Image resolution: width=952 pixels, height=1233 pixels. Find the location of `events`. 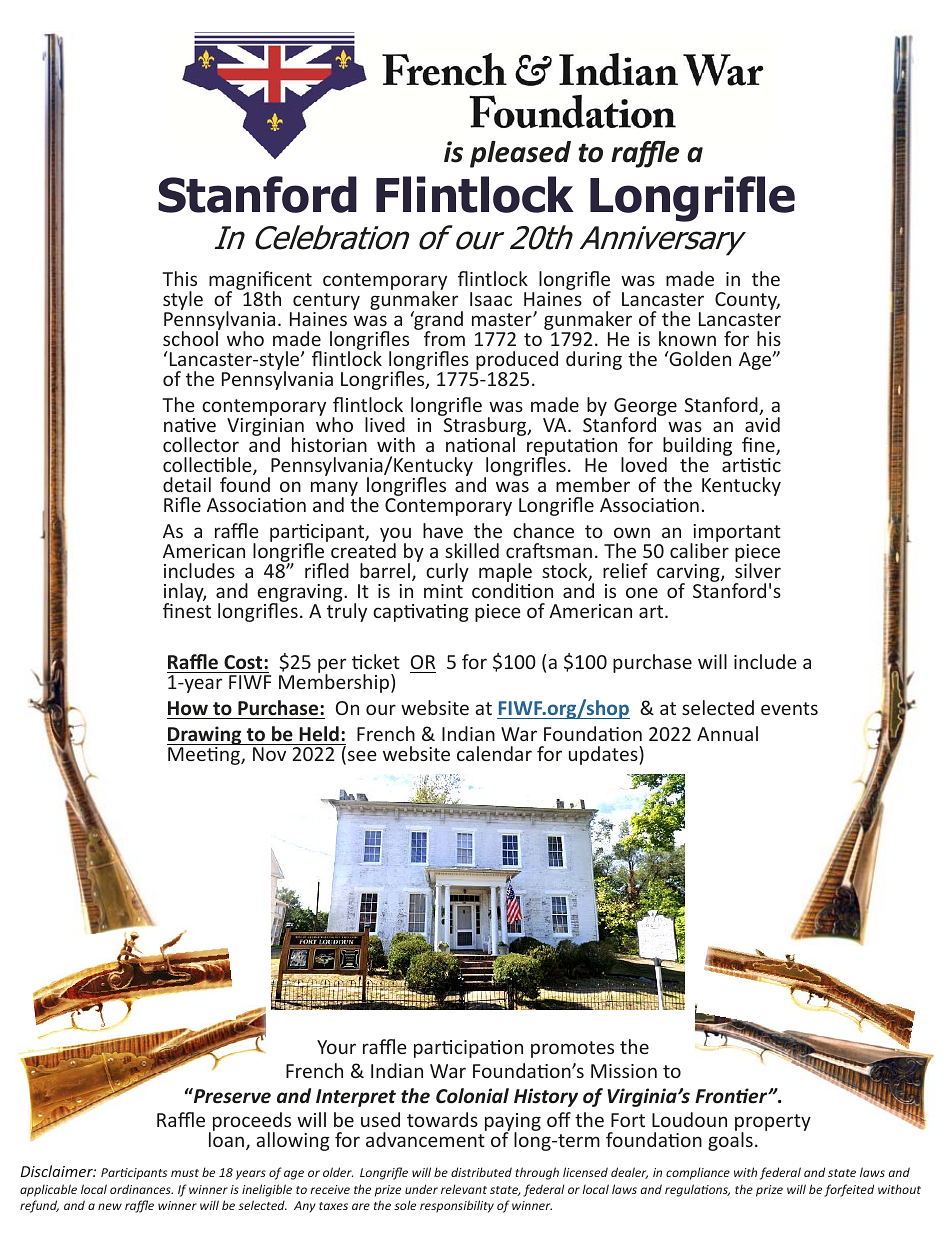

events is located at coordinates (789, 708).
